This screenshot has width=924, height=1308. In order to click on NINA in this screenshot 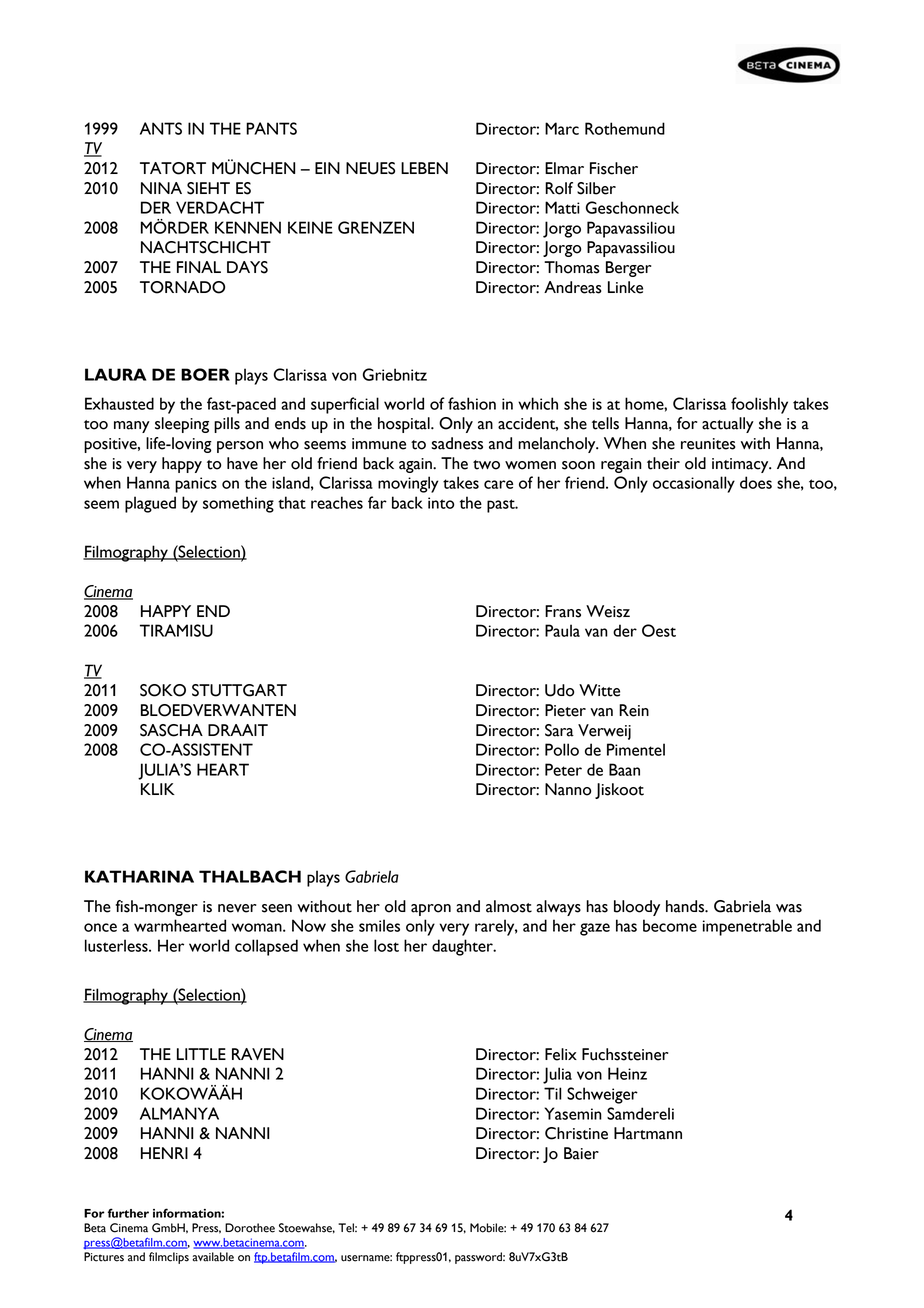, I will do `click(161, 188)`.
